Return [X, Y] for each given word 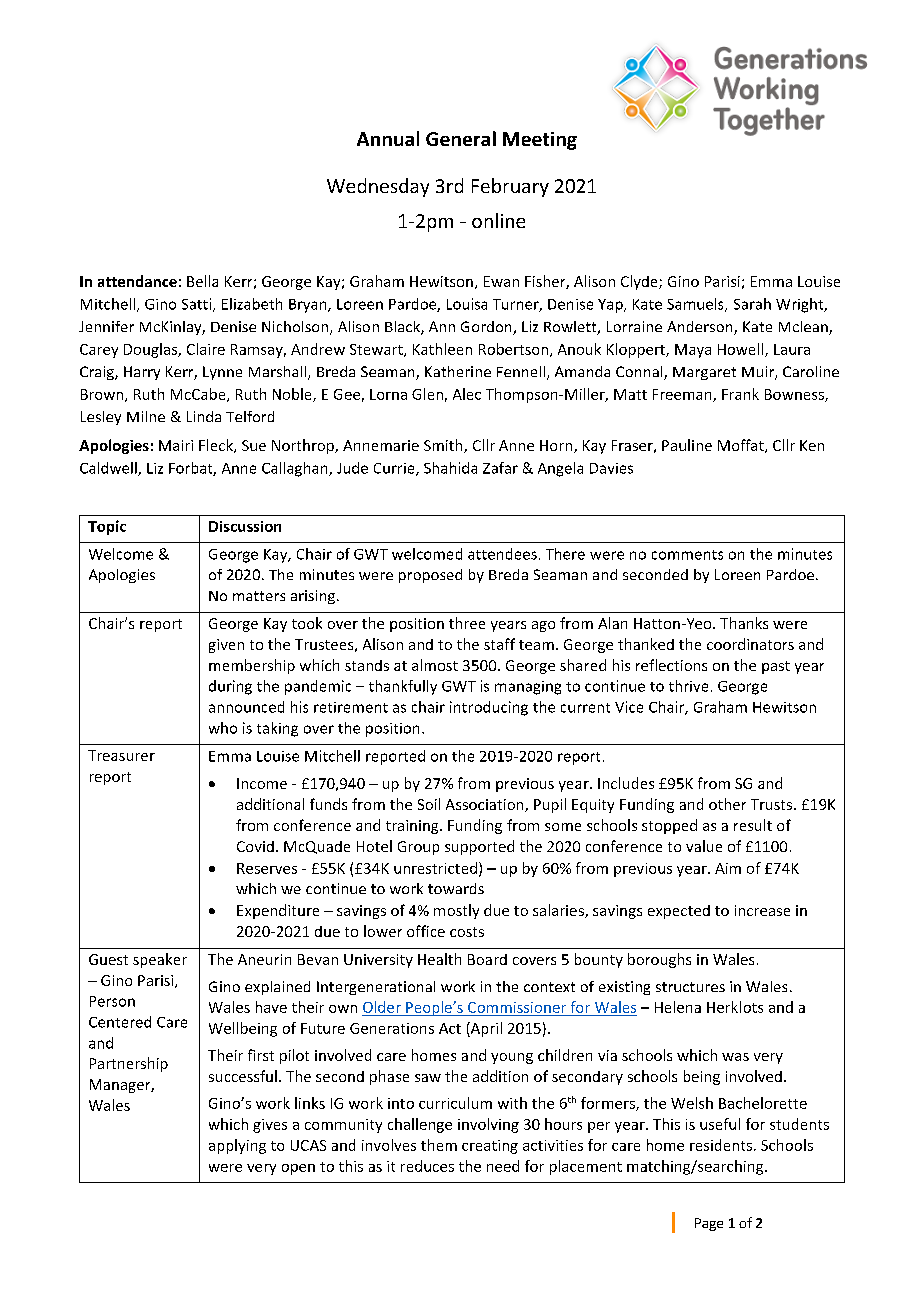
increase [762, 910]
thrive [688, 686]
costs [467, 932]
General [461, 138]
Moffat [742, 446]
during [230, 687]
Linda [204, 416]
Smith [444, 446]
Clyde [640, 282]
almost [435, 665]
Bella [202, 281]
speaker [160, 960]
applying [237, 1146]
